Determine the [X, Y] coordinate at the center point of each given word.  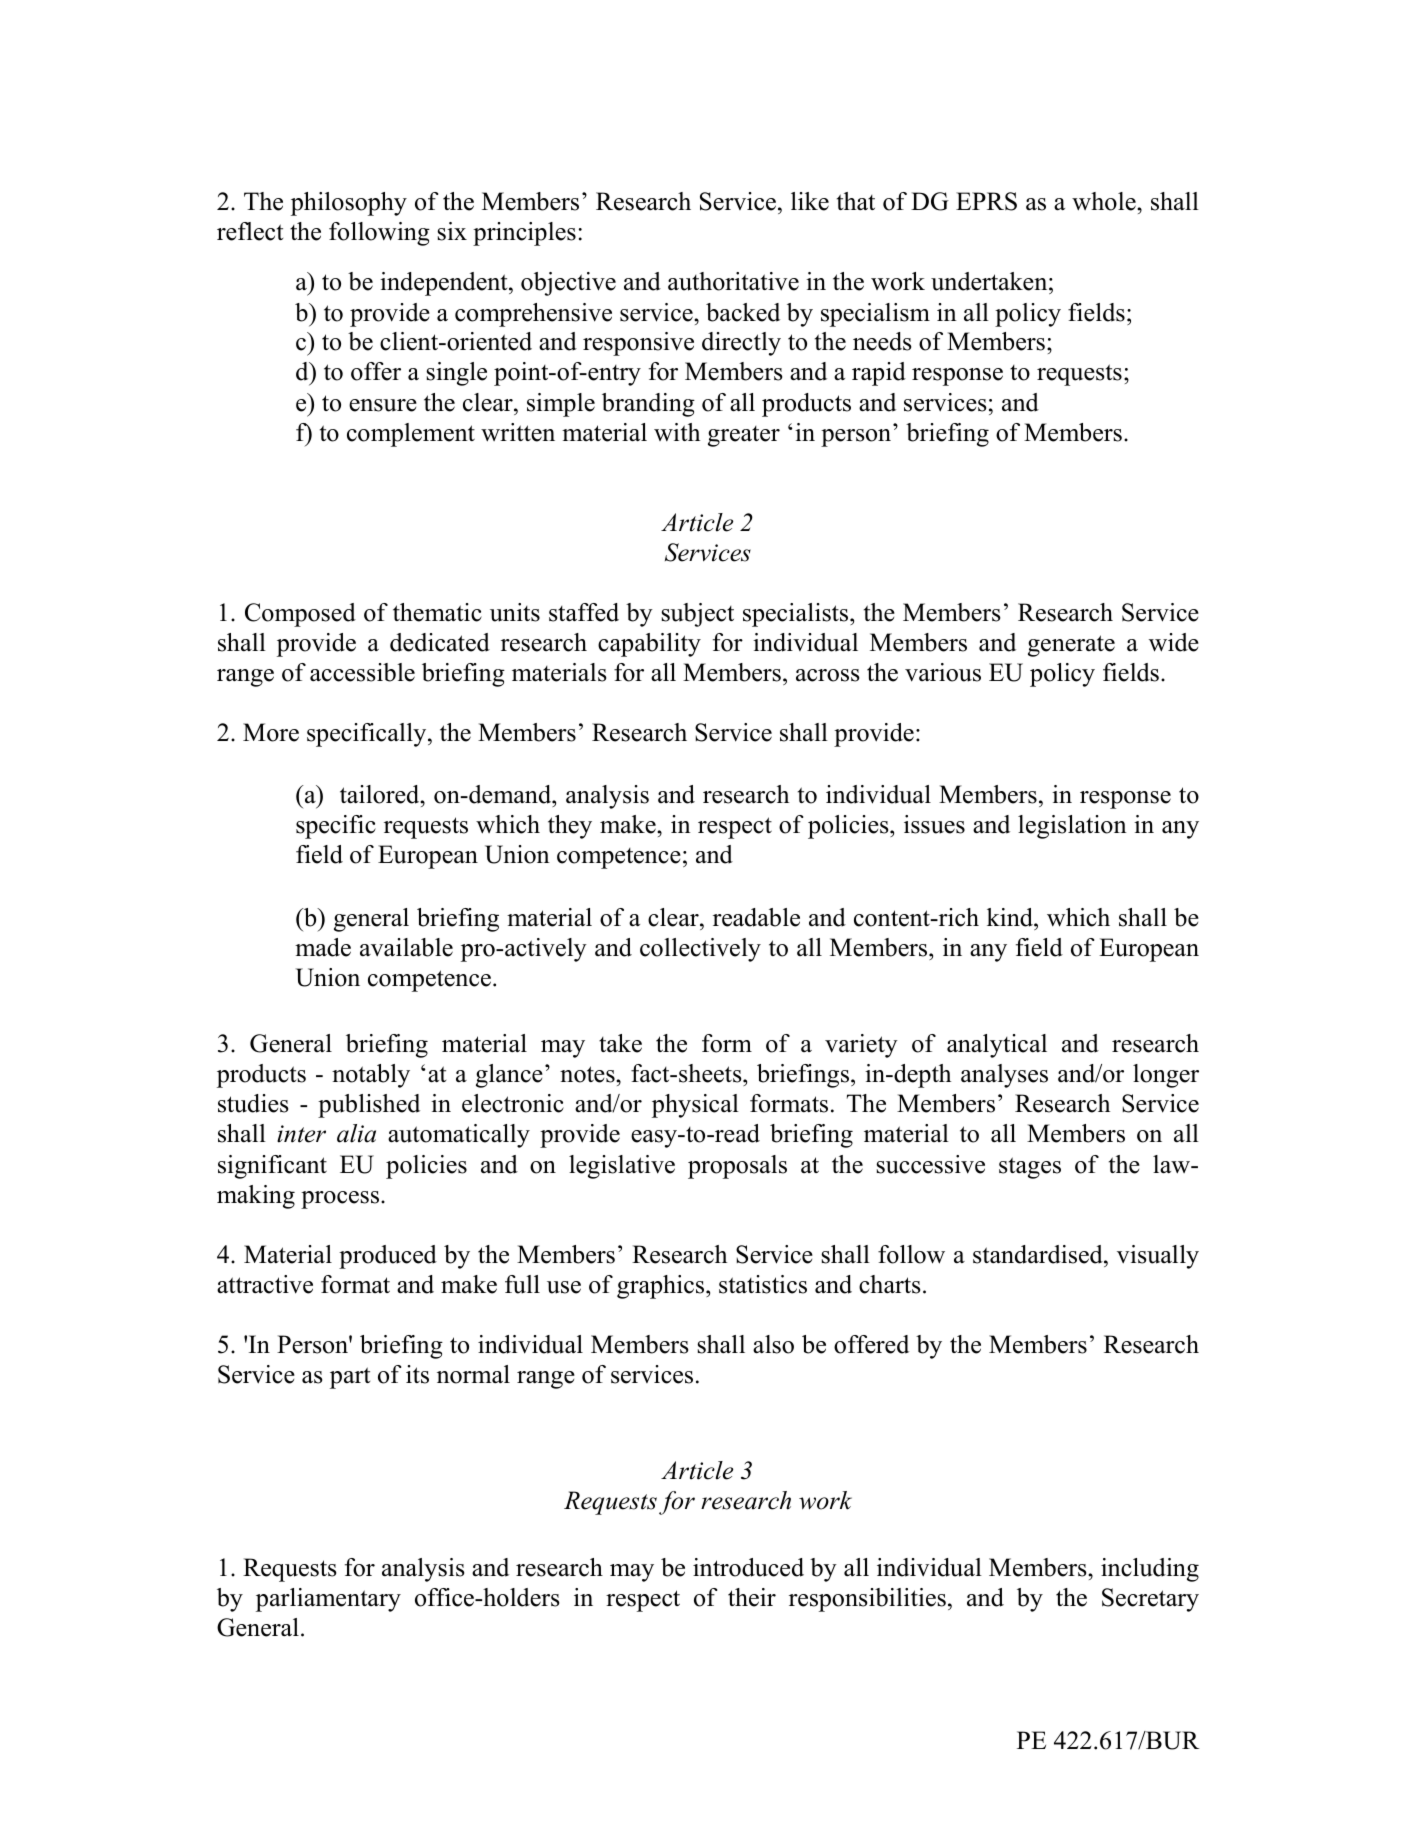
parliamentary [328, 1600]
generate [1071, 646]
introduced [748, 1567]
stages [1030, 1168]
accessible [362, 672]
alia [356, 1133]
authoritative [733, 281]
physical [695, 1106]
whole [1105, 201]
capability [649, 645]
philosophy [349, 204]
